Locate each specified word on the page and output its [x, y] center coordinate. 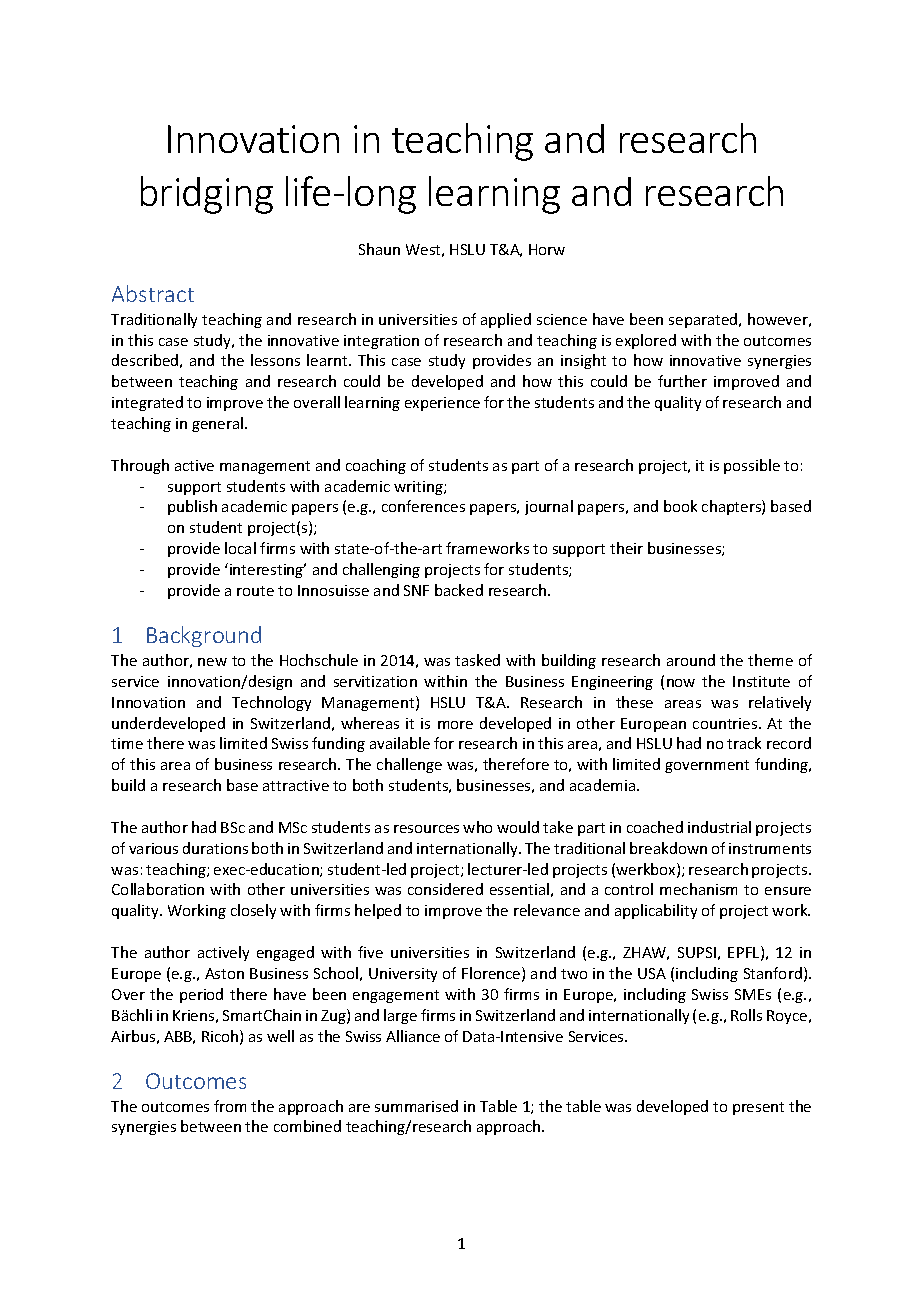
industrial [719, 827]
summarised [416, 1106]
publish [192, 507]
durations [215, 848]
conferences [423, 506]
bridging [207, 195]
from [230, 1106]
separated [704, 320]
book [680, 506]
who [477, 827]
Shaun [379, 249]
